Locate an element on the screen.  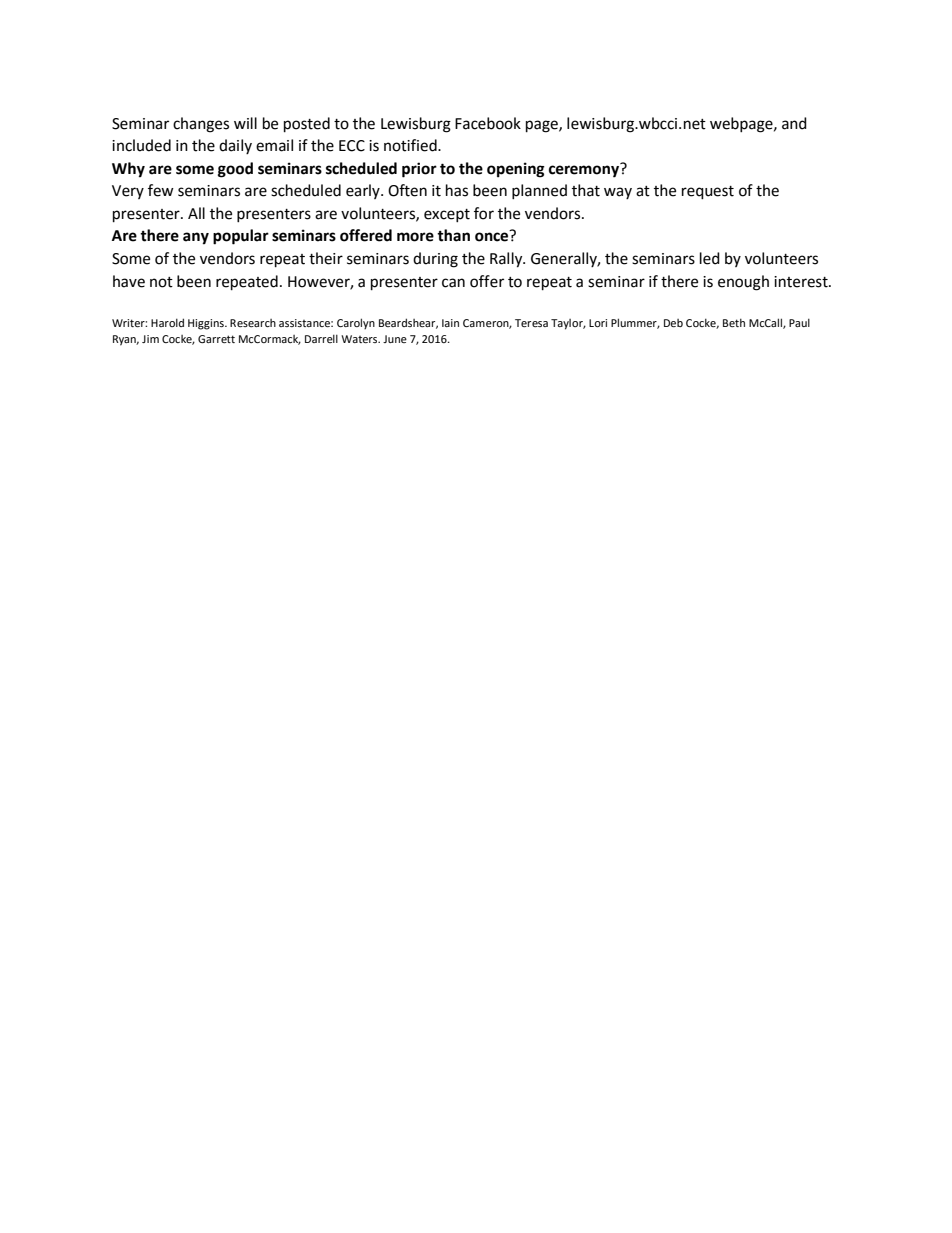
and is located at coordinates (794, 123).
